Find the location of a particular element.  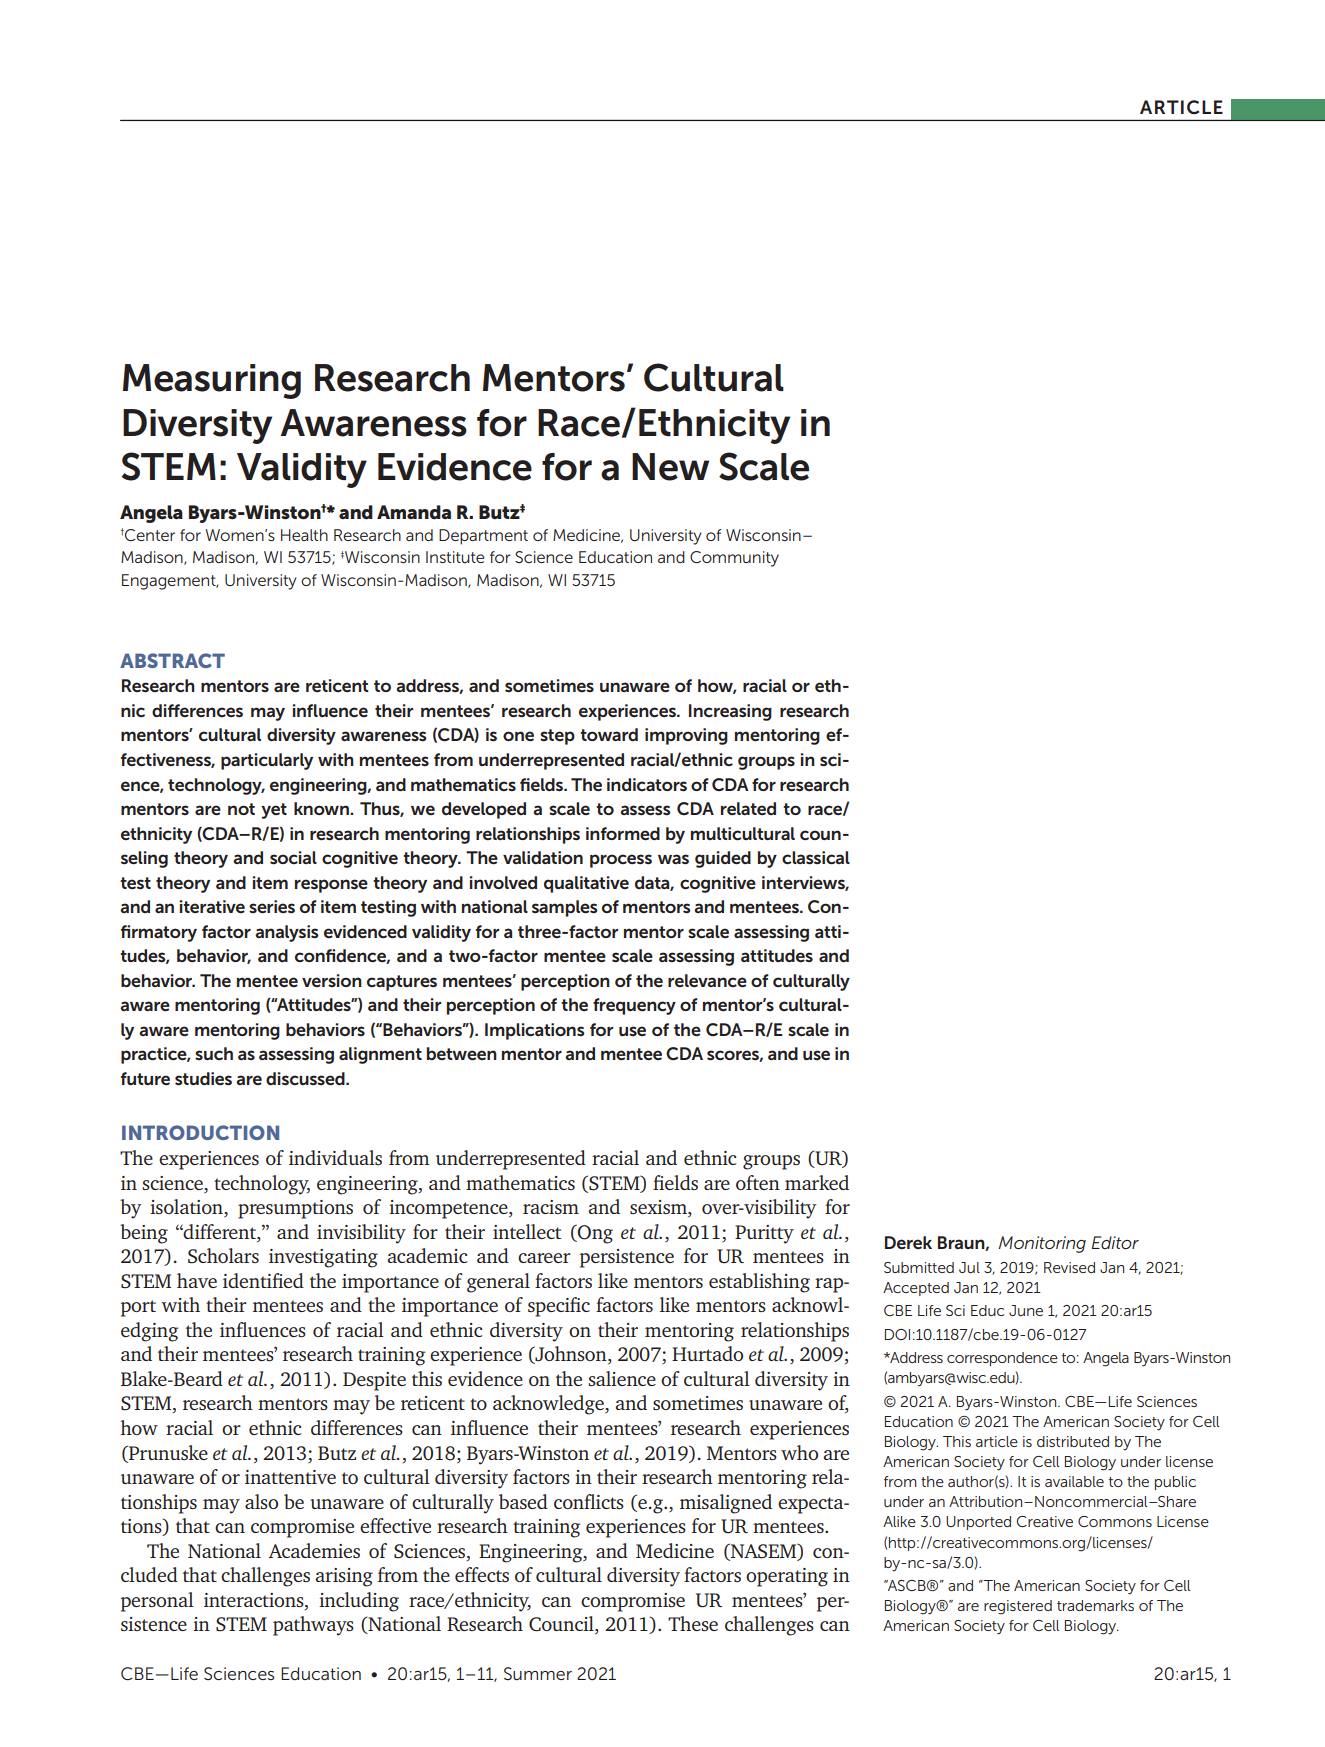

identified is located at coordinates (263, 1280).
